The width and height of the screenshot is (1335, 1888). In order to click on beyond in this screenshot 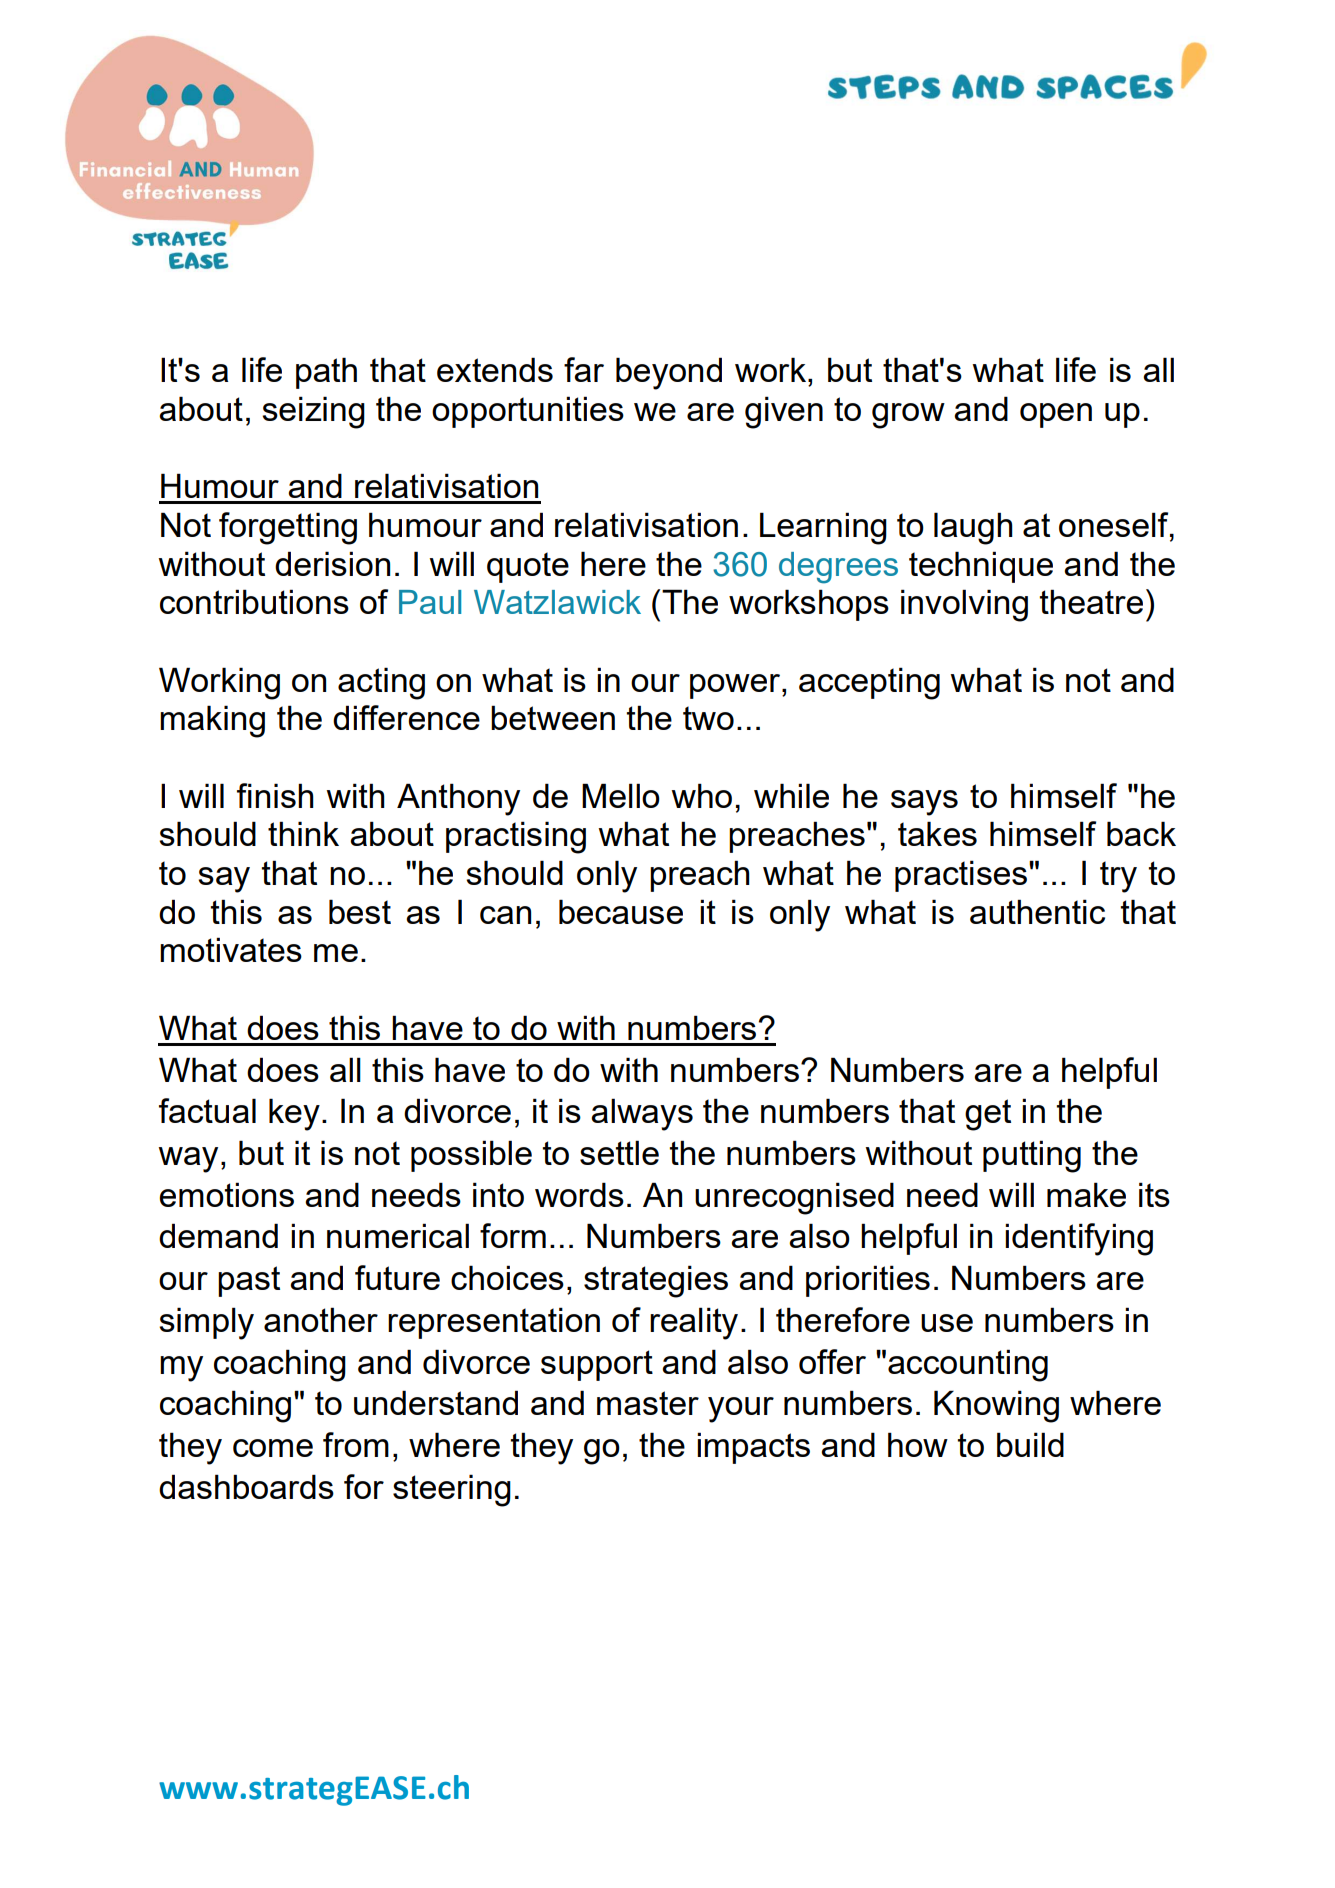, I will do `click(669, 373)`.
